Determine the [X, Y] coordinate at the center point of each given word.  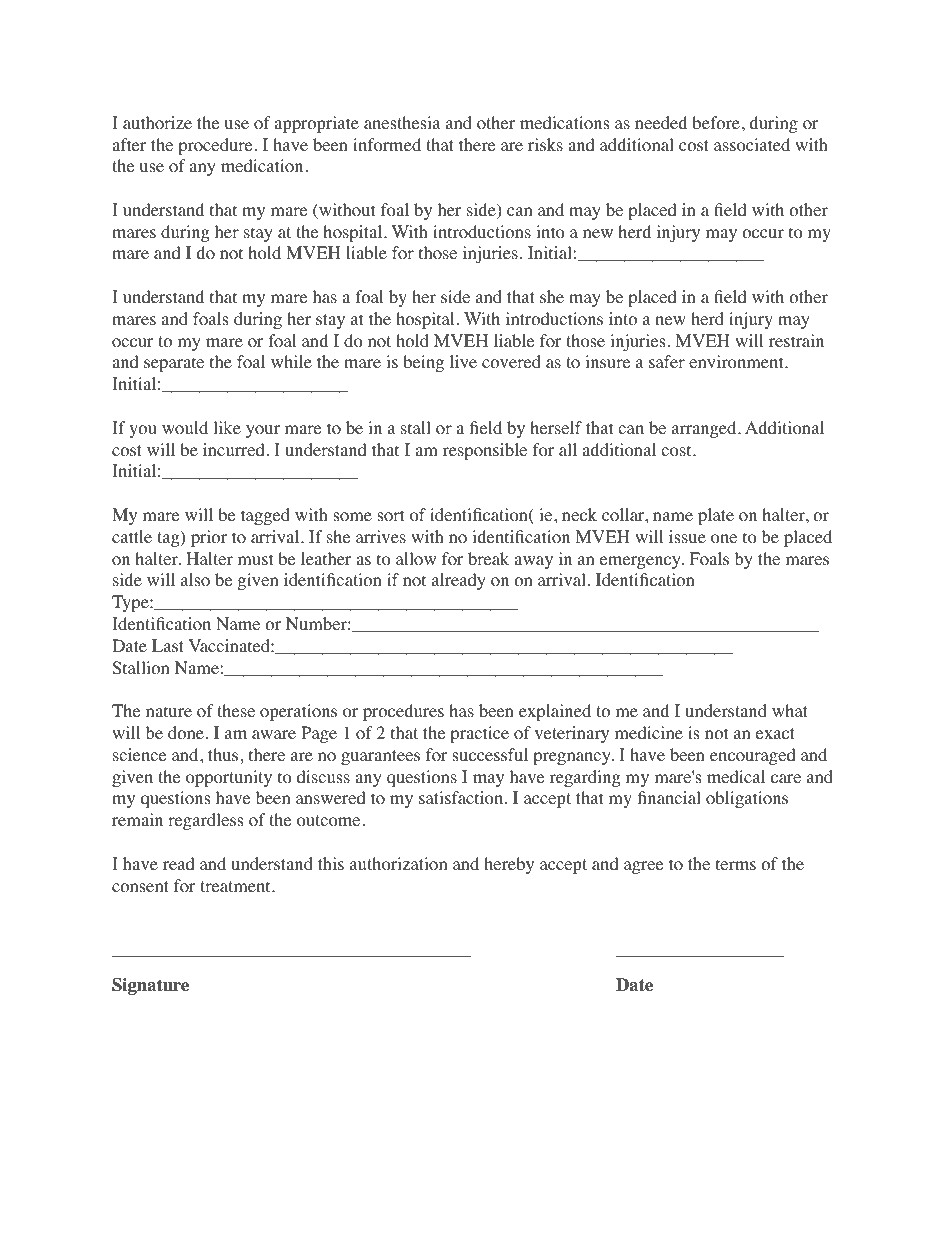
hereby [509, 865]
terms [736, 864]
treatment [236, 886]
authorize [157, 123]
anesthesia [402, 122]
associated [752, 145]
